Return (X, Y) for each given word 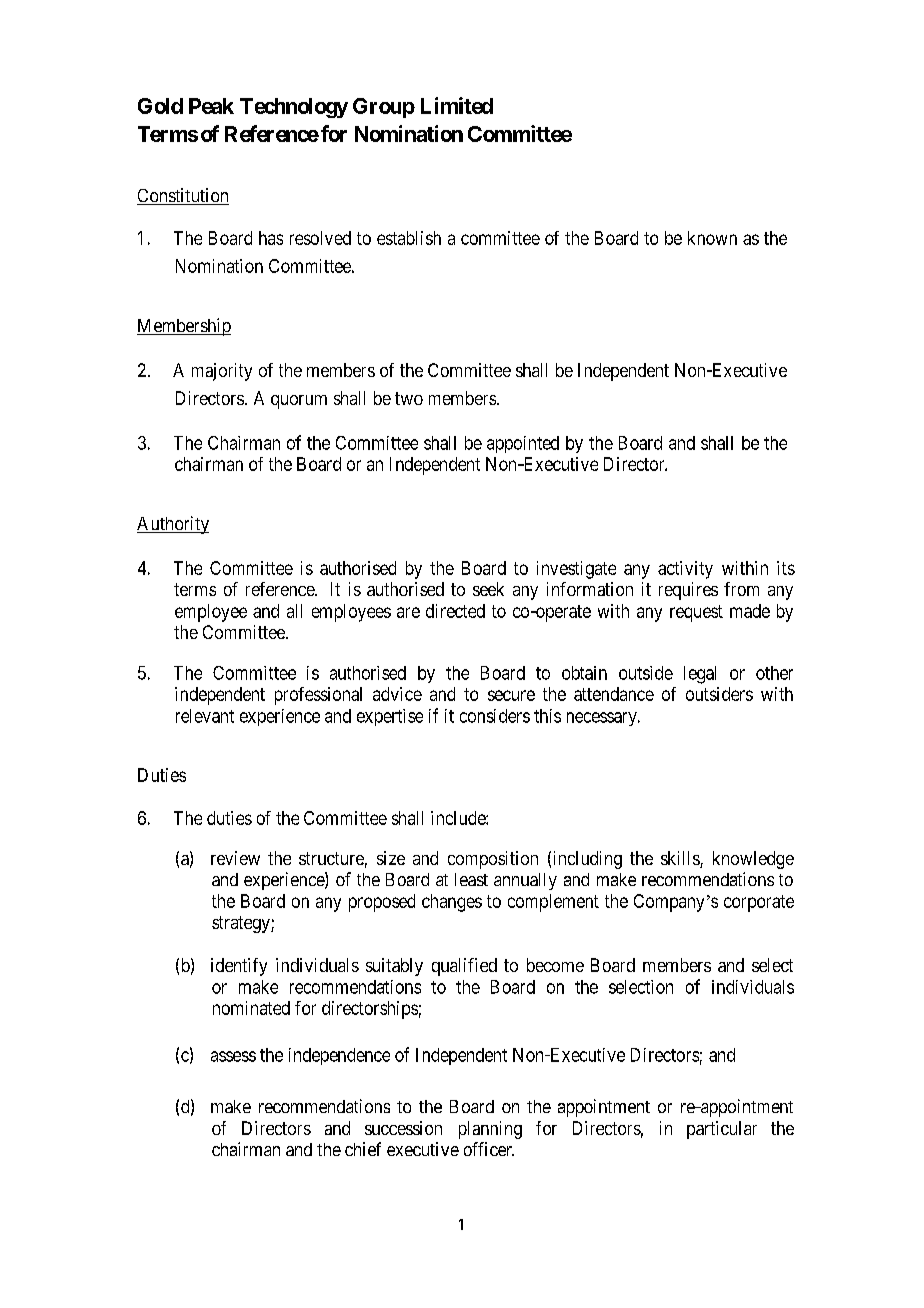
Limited (457, 105)
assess (233, 1056)
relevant (205, 716)
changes (452, 903)
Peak (211, 106)
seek (488, 589)
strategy (242, 924)
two (409, 398)
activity (685, 570)
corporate (759, 903)
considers (495, 716)
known (712, 238)
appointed (523, 444)
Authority (173, 525)
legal (700, 675)
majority (222, 372)
